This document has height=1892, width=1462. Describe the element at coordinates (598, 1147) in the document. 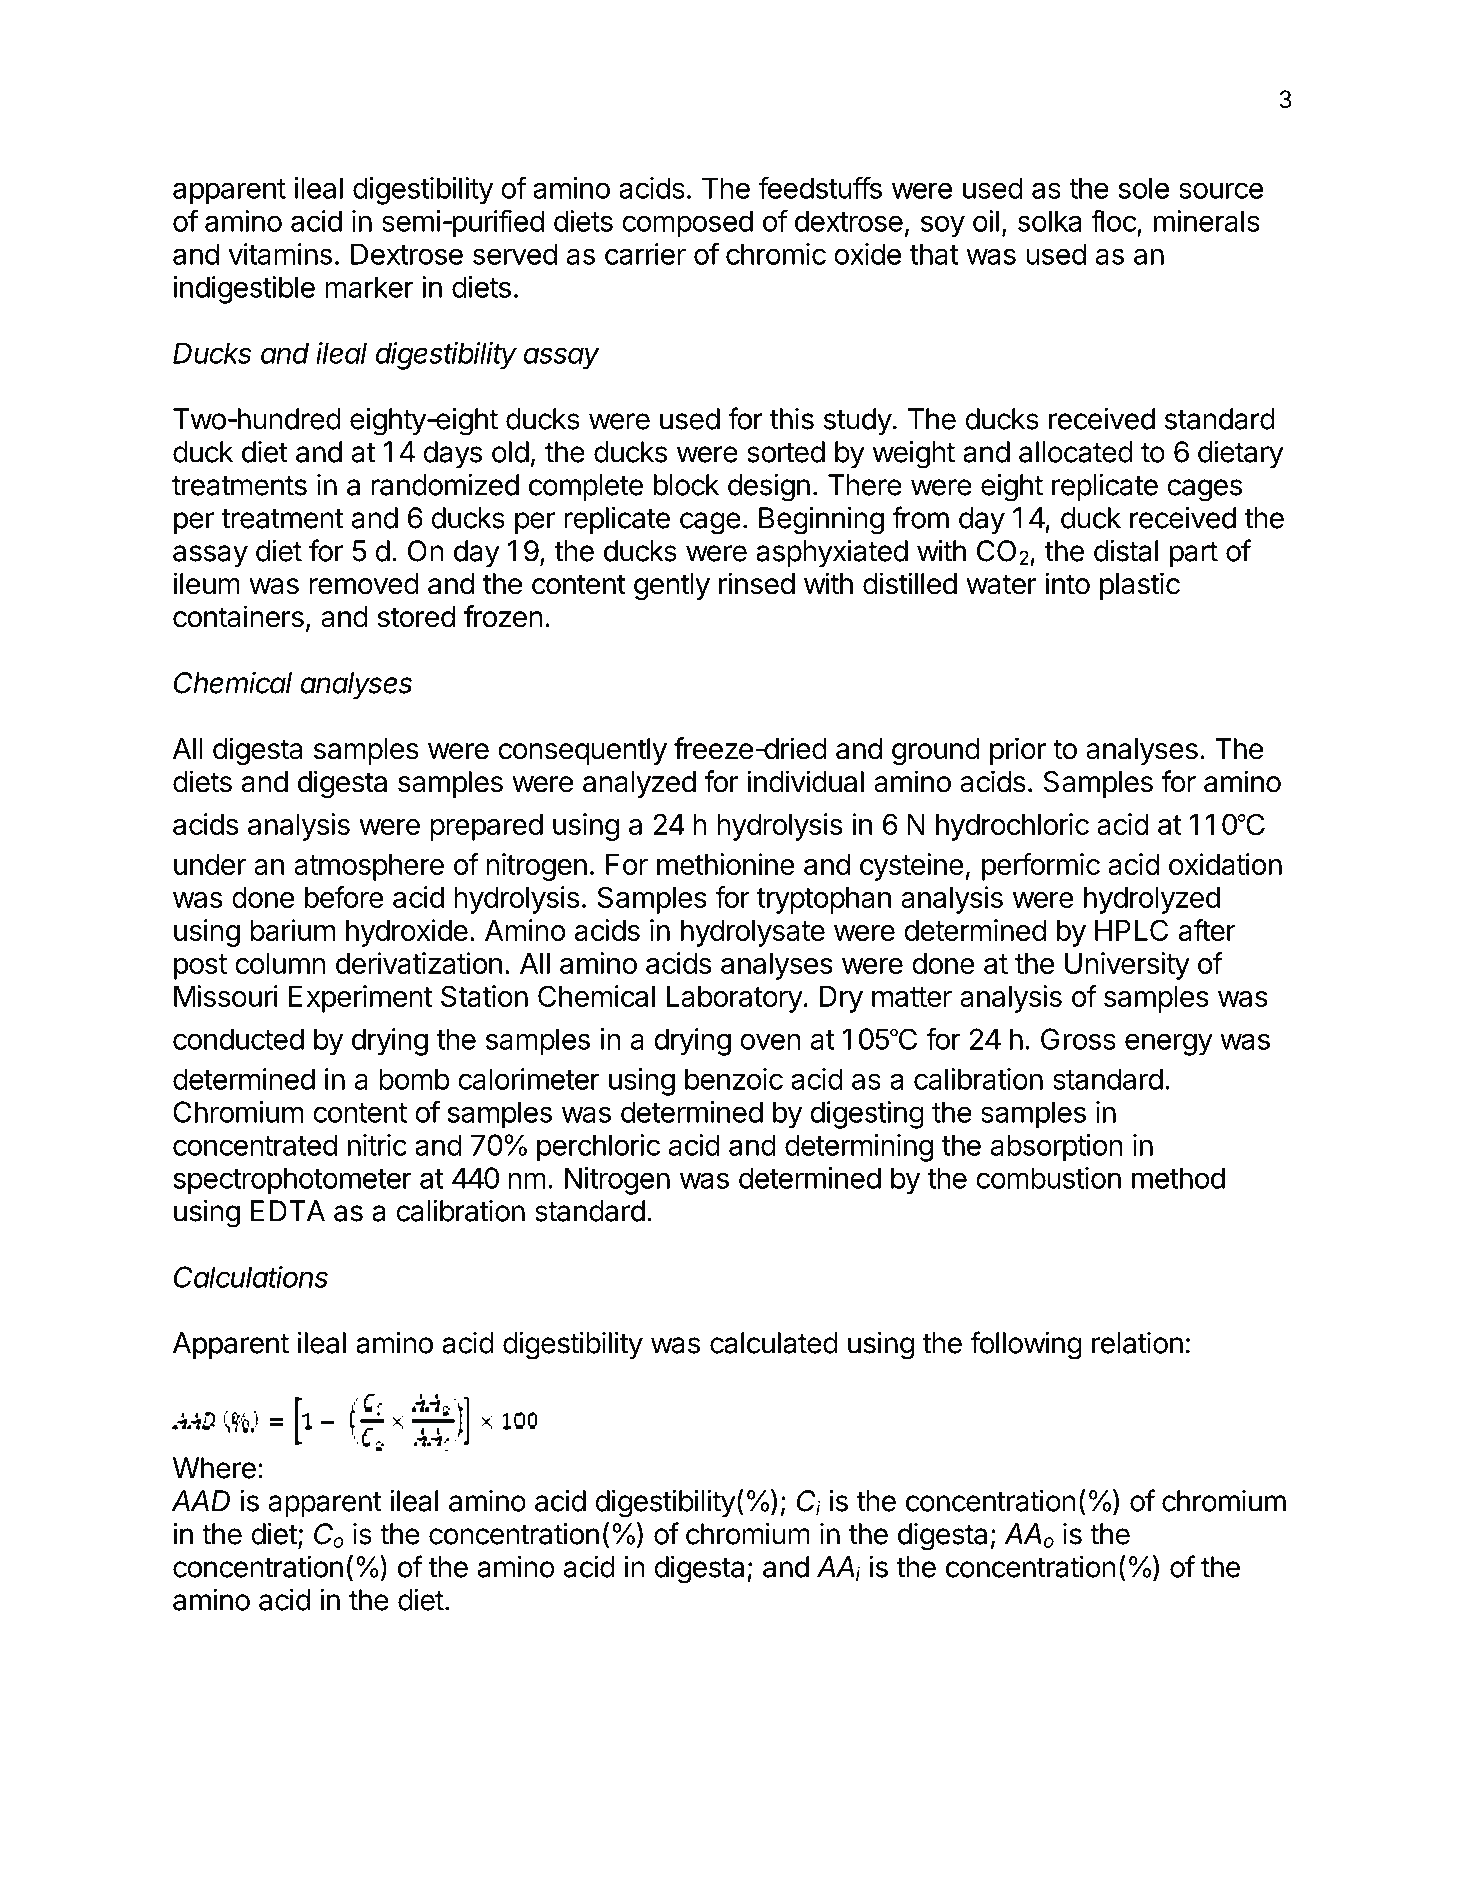

I see `perchloric` at that location.
